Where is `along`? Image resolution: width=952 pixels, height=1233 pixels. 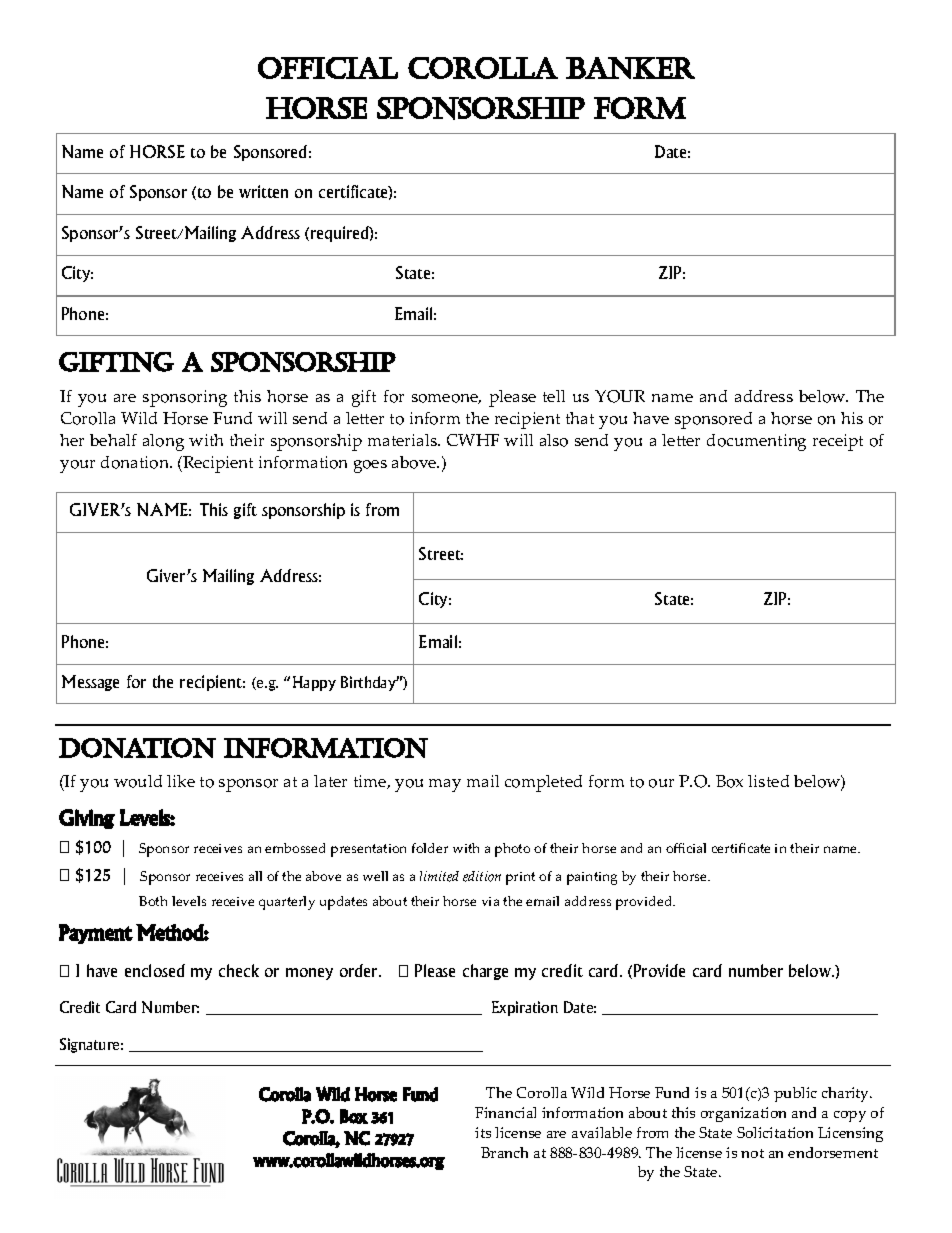 along is located at coordinates (163, 442).
